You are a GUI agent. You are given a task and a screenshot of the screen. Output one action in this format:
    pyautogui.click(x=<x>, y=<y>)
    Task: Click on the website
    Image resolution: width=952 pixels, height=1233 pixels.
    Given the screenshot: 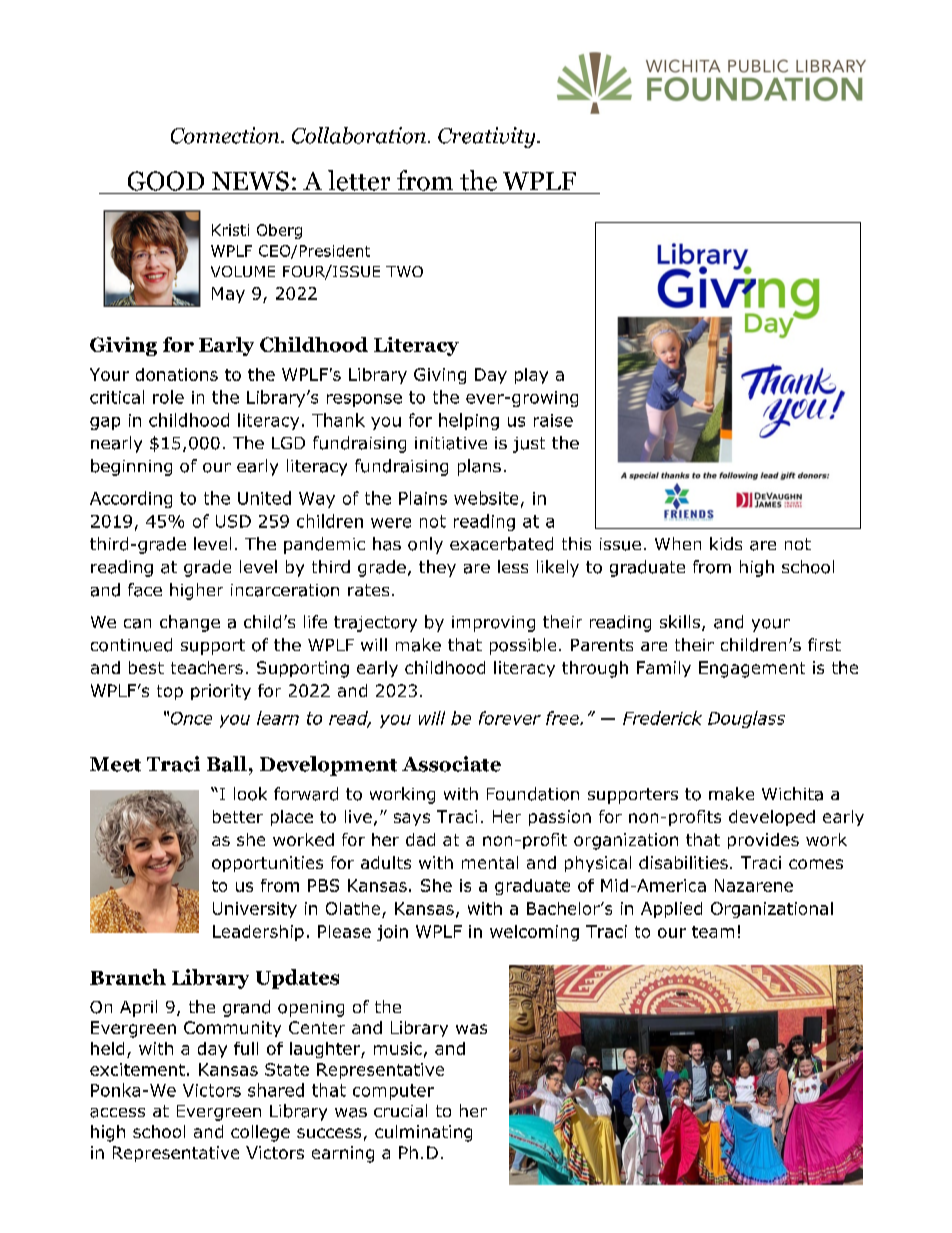 What is the action you would take?
    pyautogui.click(x=486, y=498)
